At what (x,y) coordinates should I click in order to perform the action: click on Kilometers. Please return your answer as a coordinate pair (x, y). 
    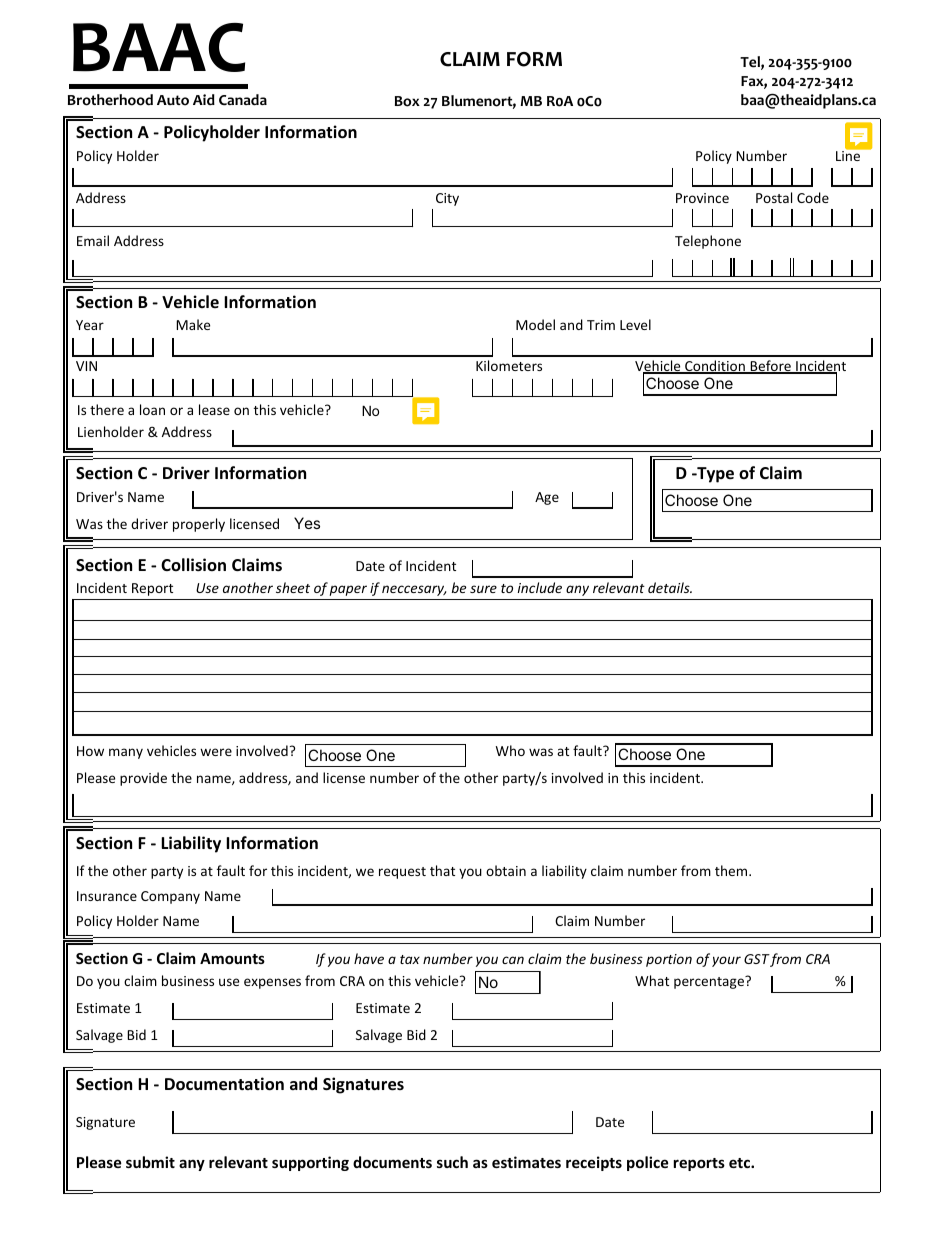
    Looking at the image, I should click on (509, 365).
